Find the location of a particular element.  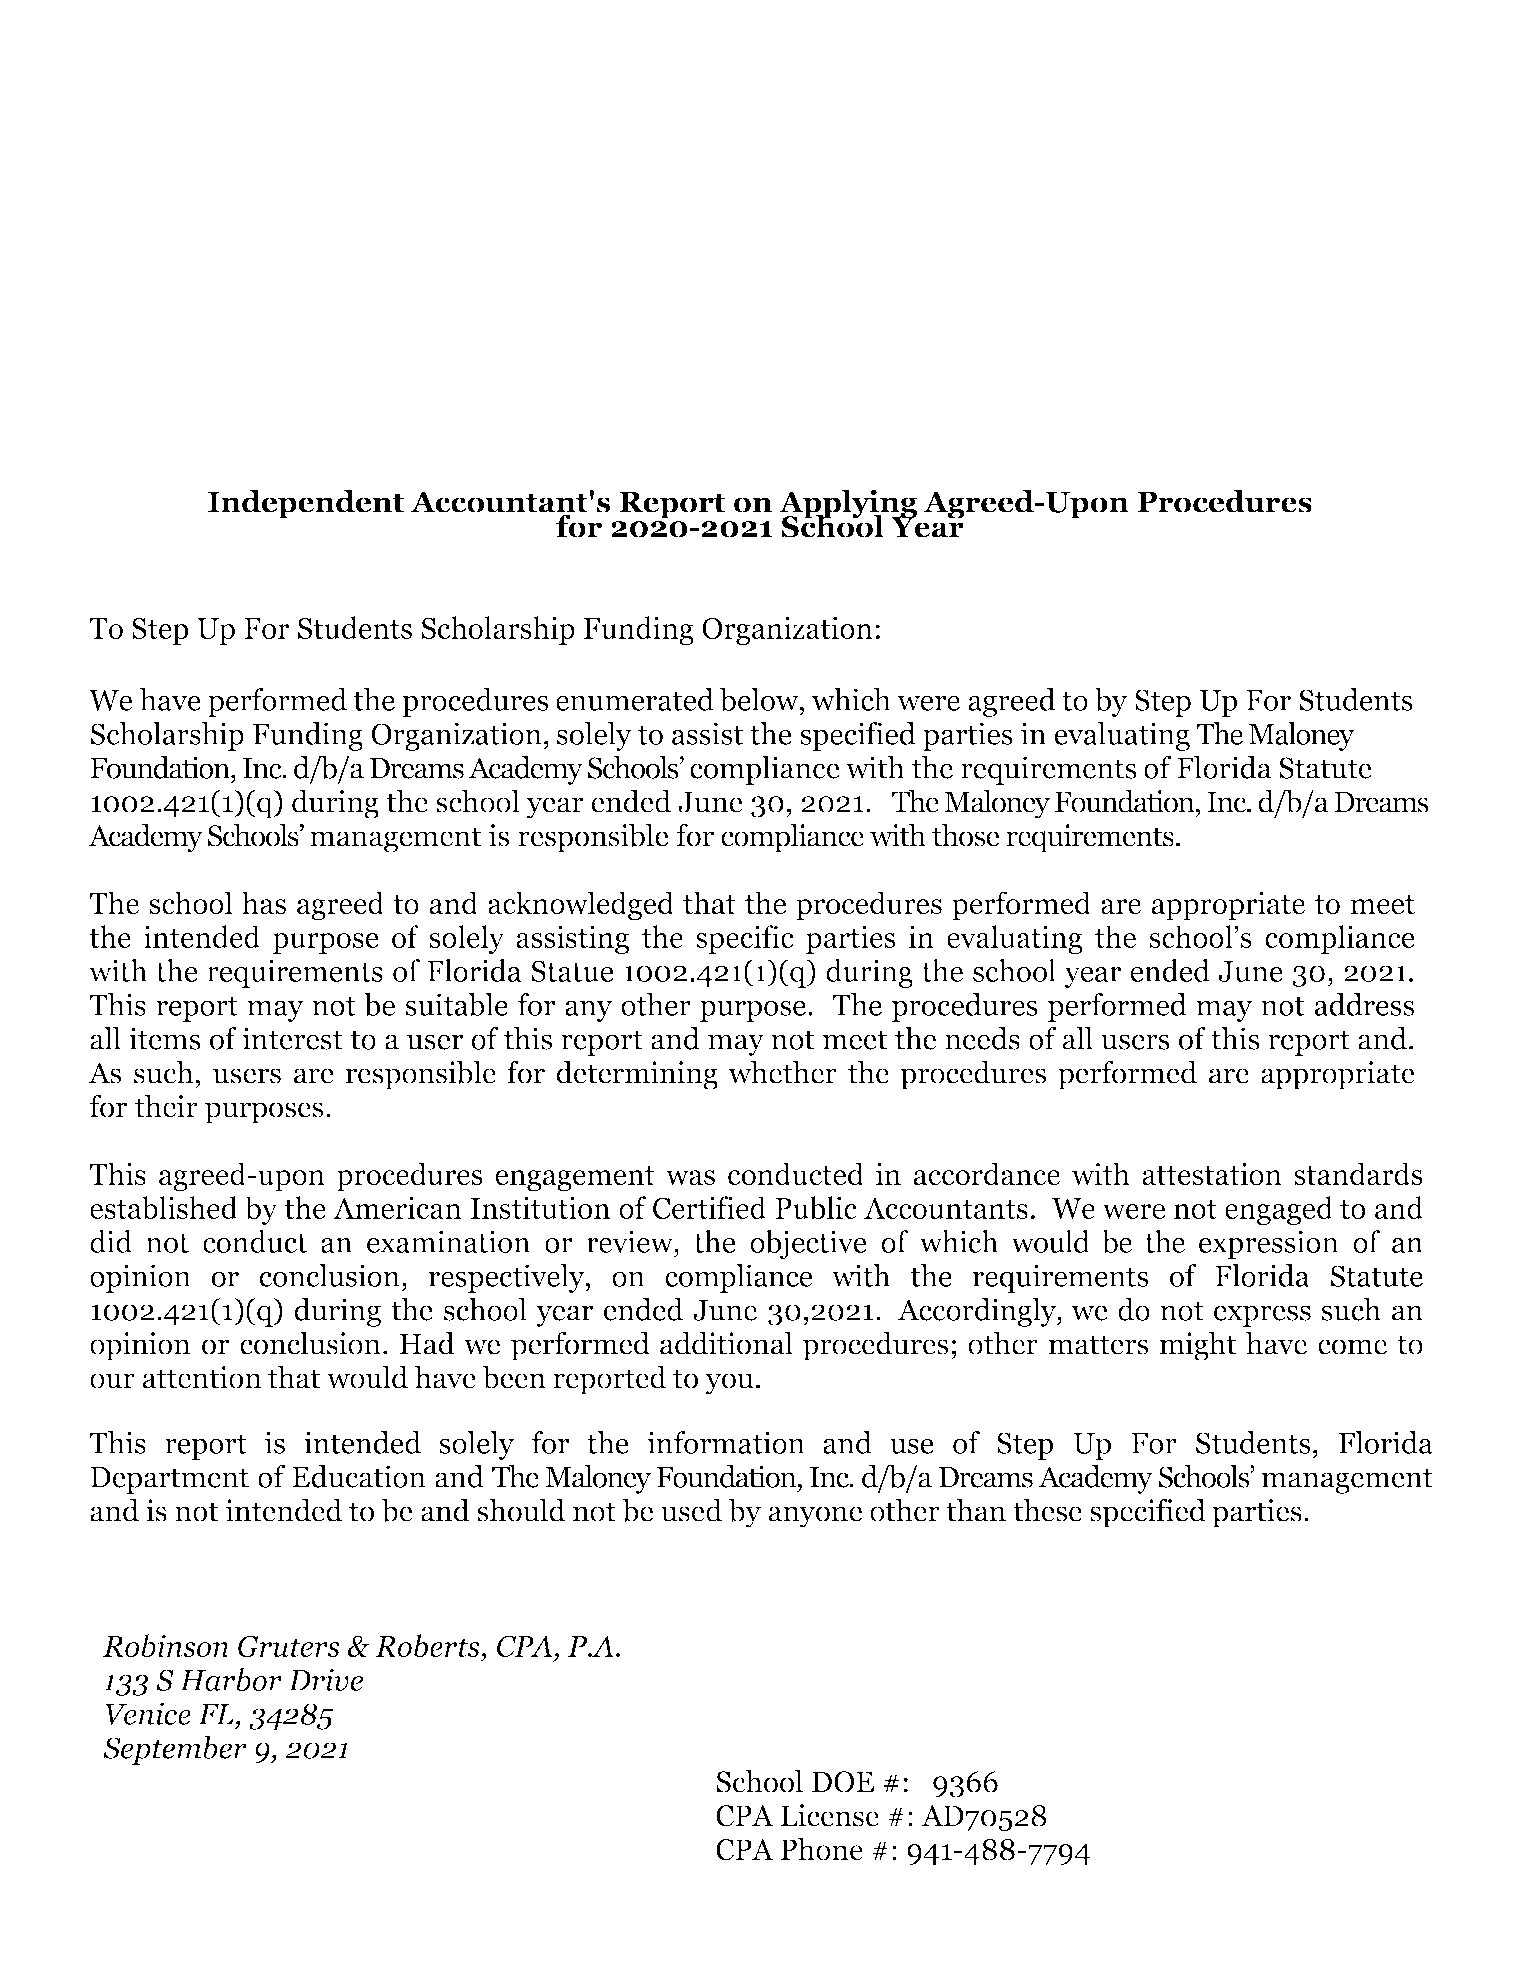

these is located at coordinates (1047, 1510).
